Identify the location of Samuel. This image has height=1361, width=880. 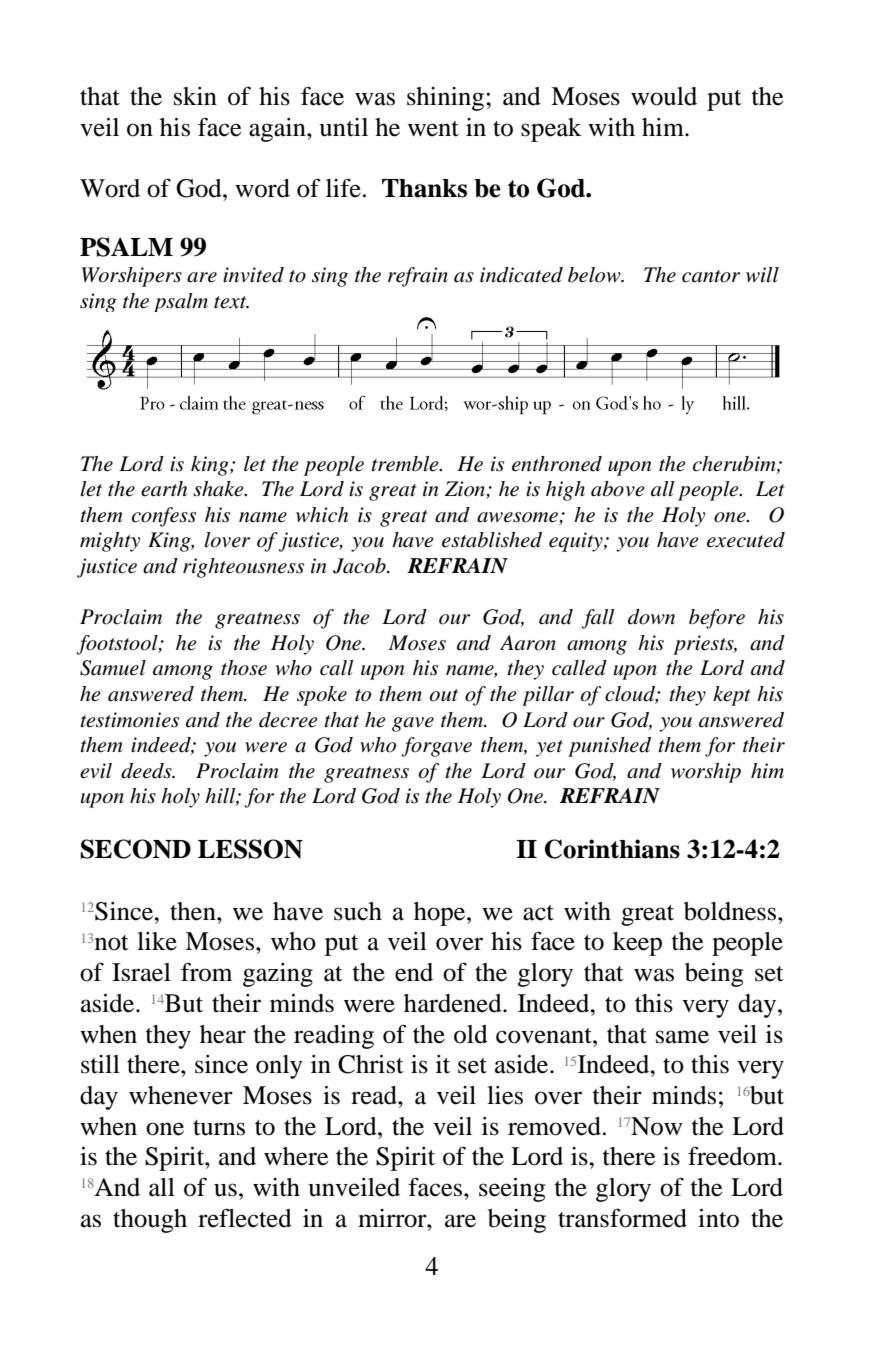
(113, 668).
